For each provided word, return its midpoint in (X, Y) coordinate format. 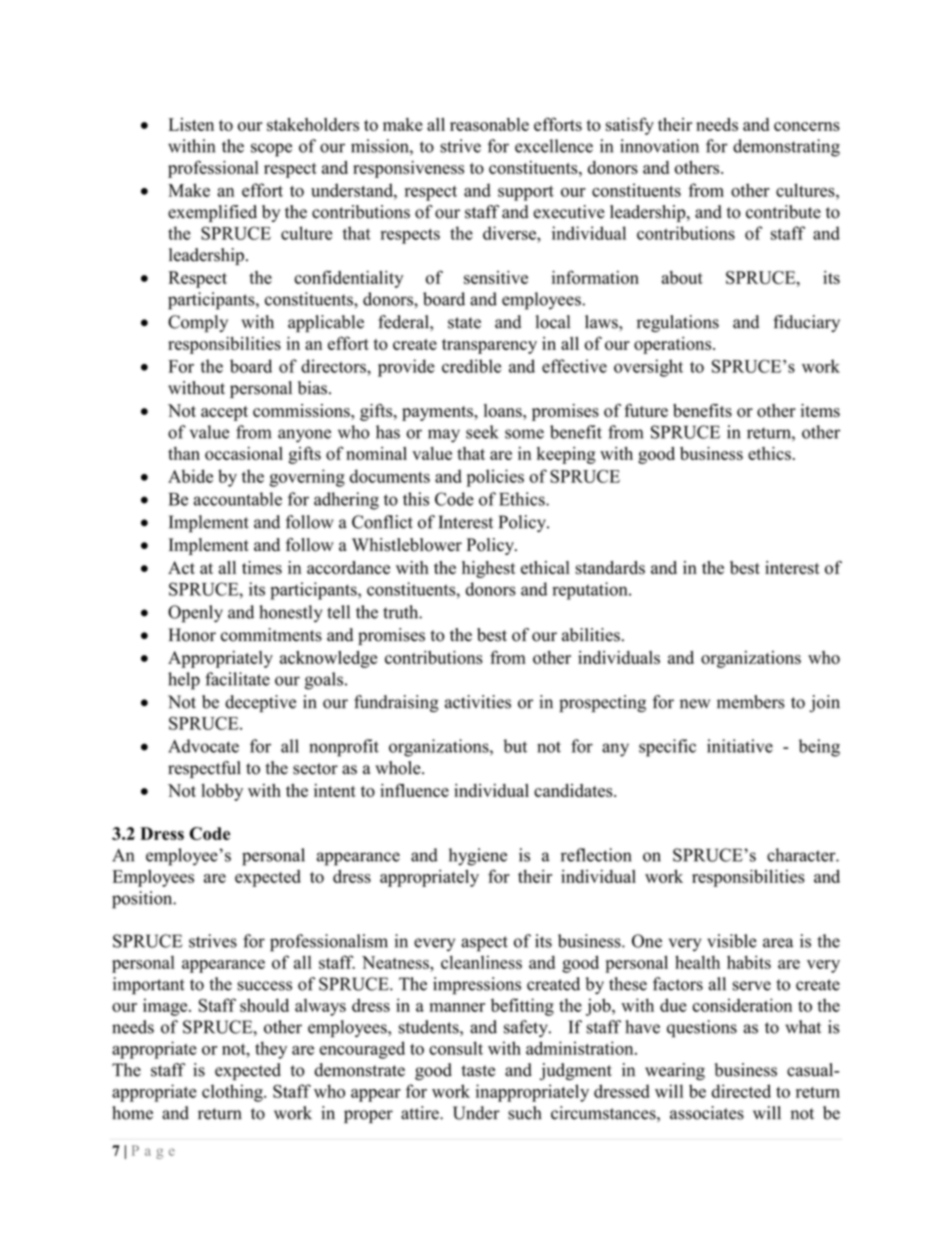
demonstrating (786, 148)
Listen (191, 124)
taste (478, 1071)
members (751, 702)
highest (489, 569)
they (271, 1050)
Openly (195, 614)
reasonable (489, 124)
